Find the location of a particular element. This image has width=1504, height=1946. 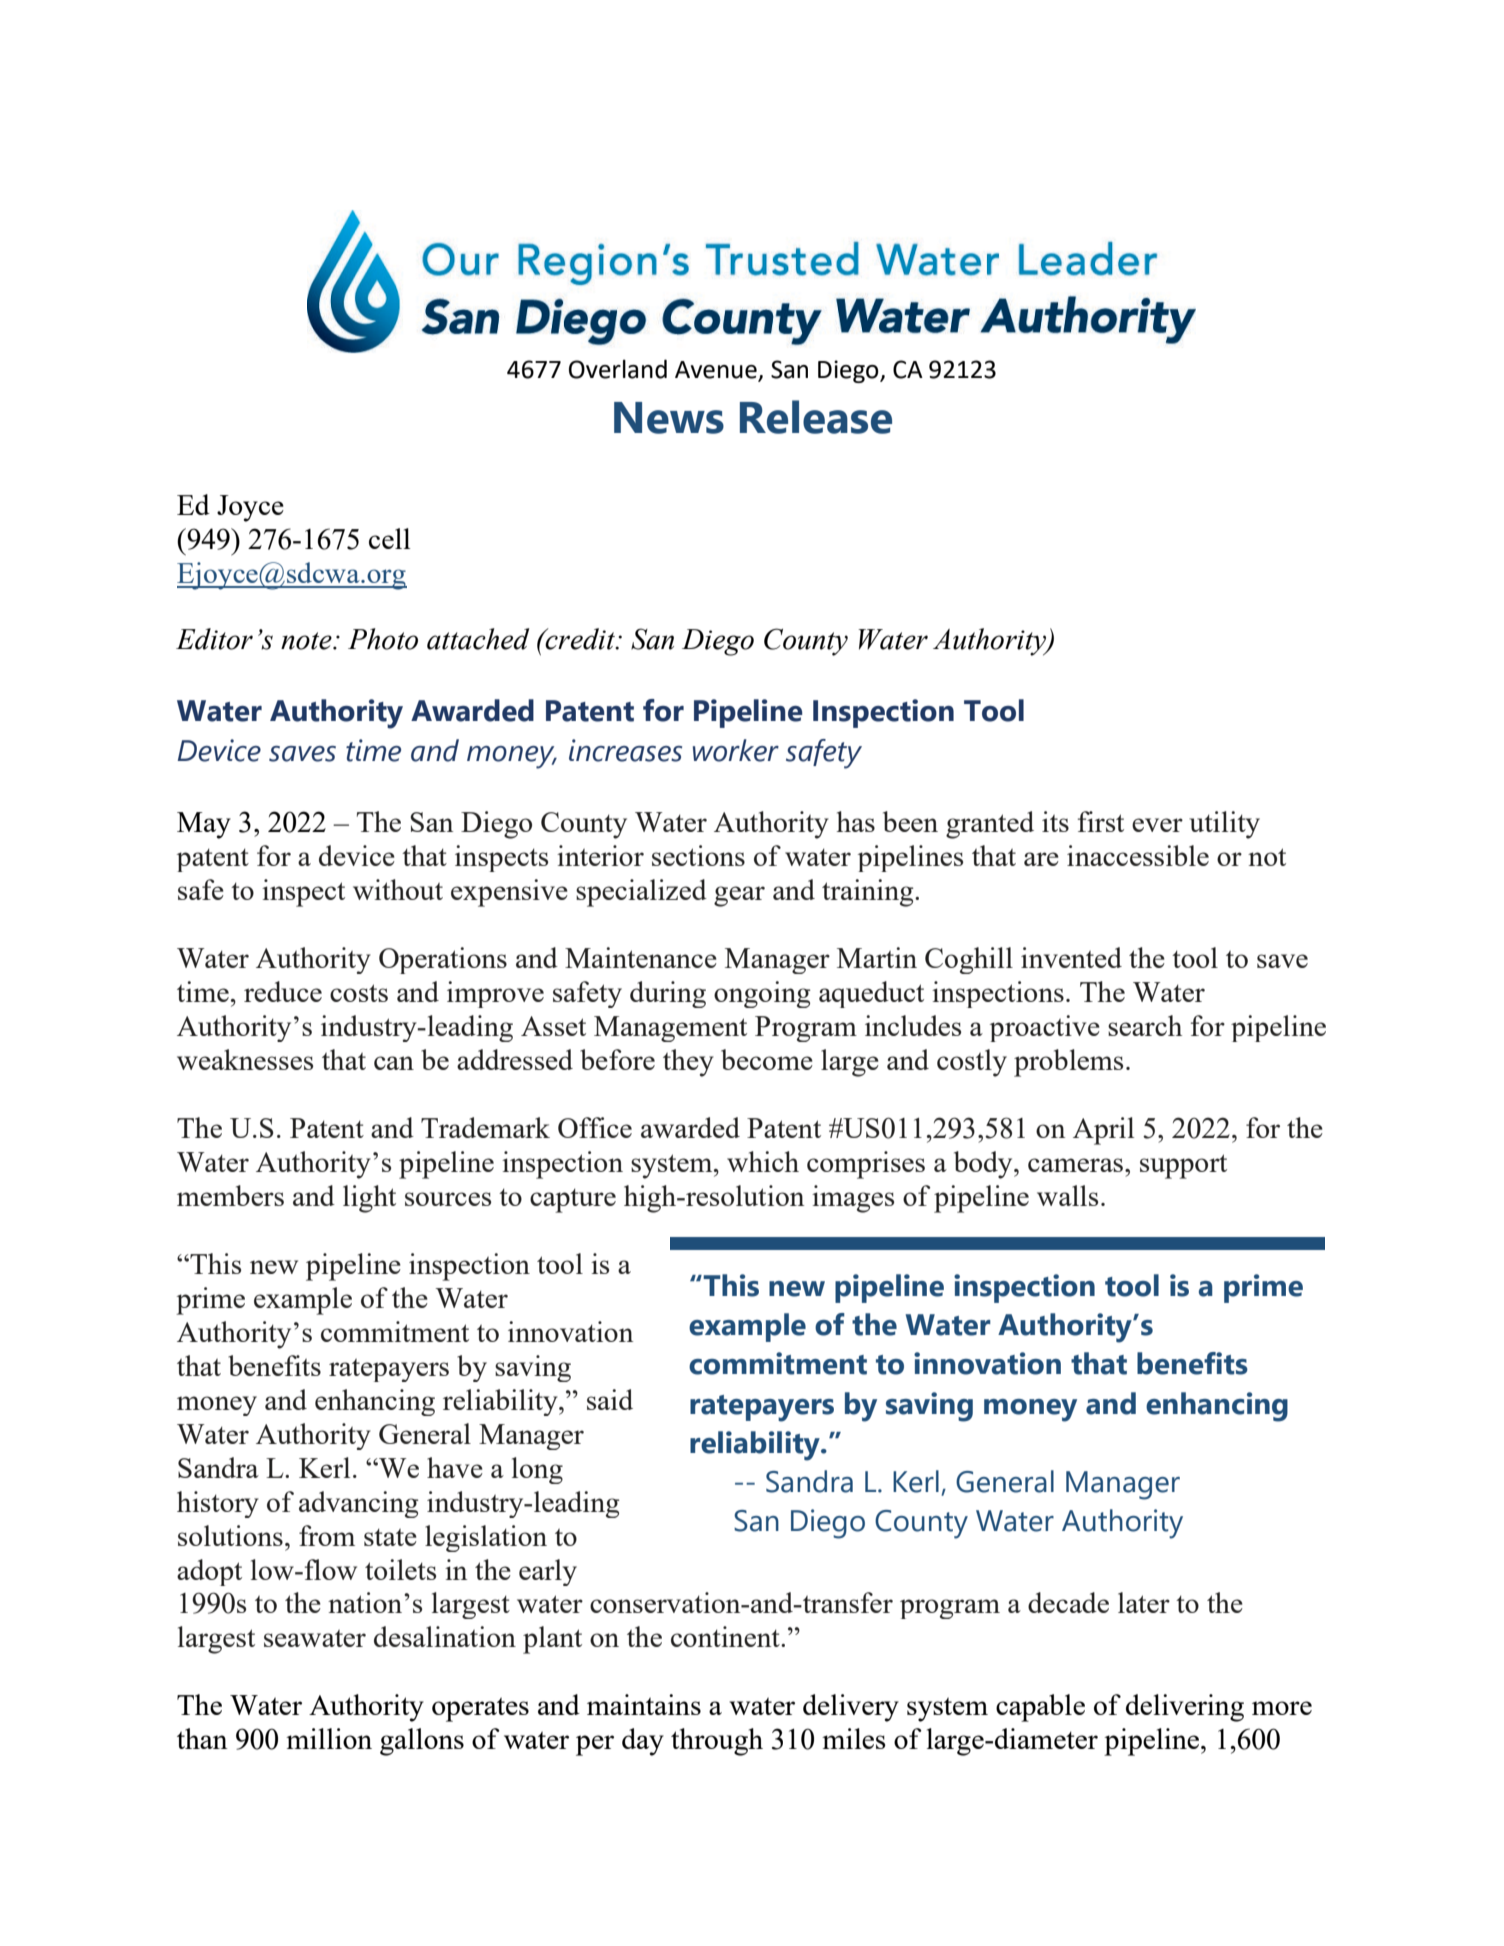

delivering is located at coordinates (1185, 1708).
